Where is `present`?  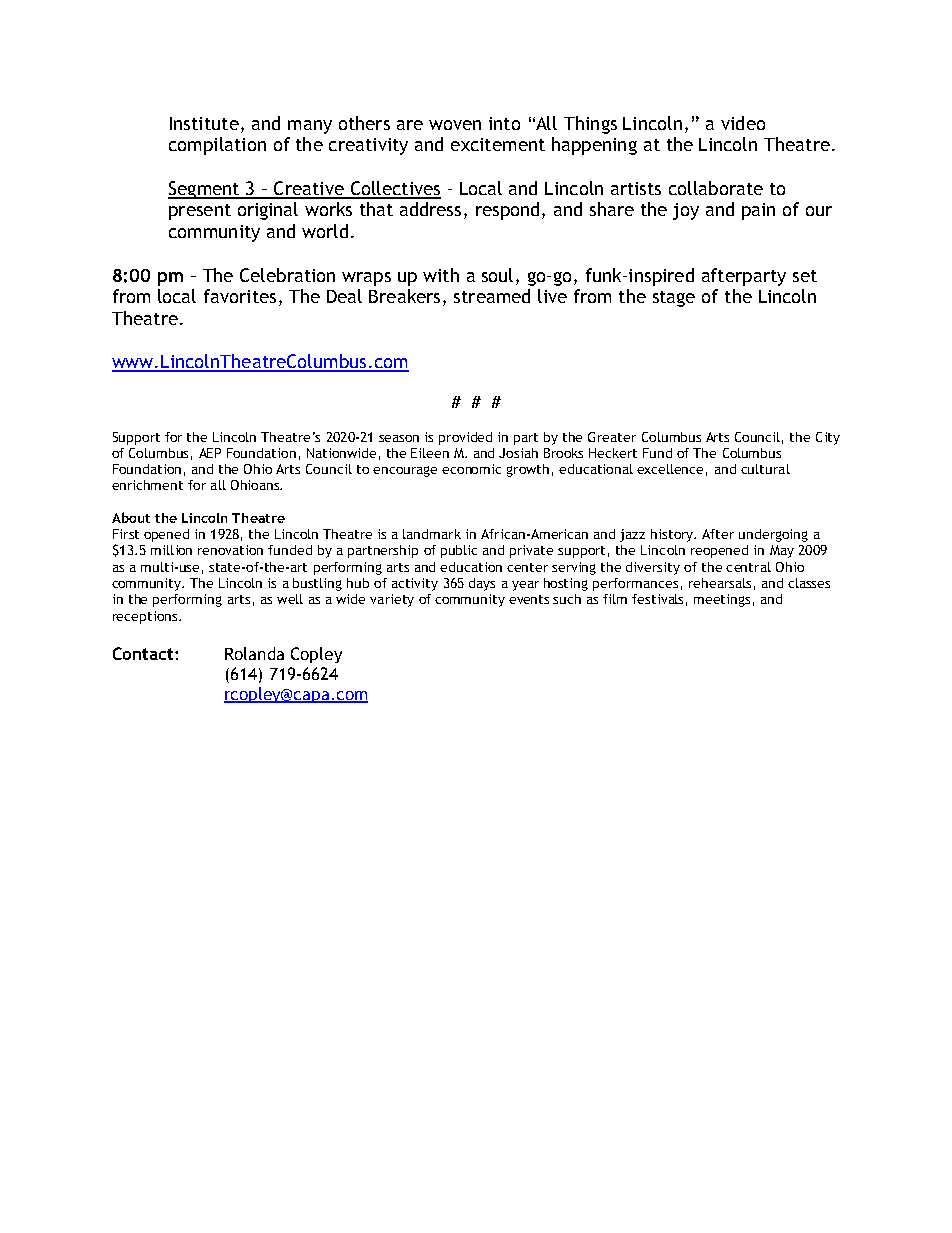
present is located at coordinates (200, 212).
